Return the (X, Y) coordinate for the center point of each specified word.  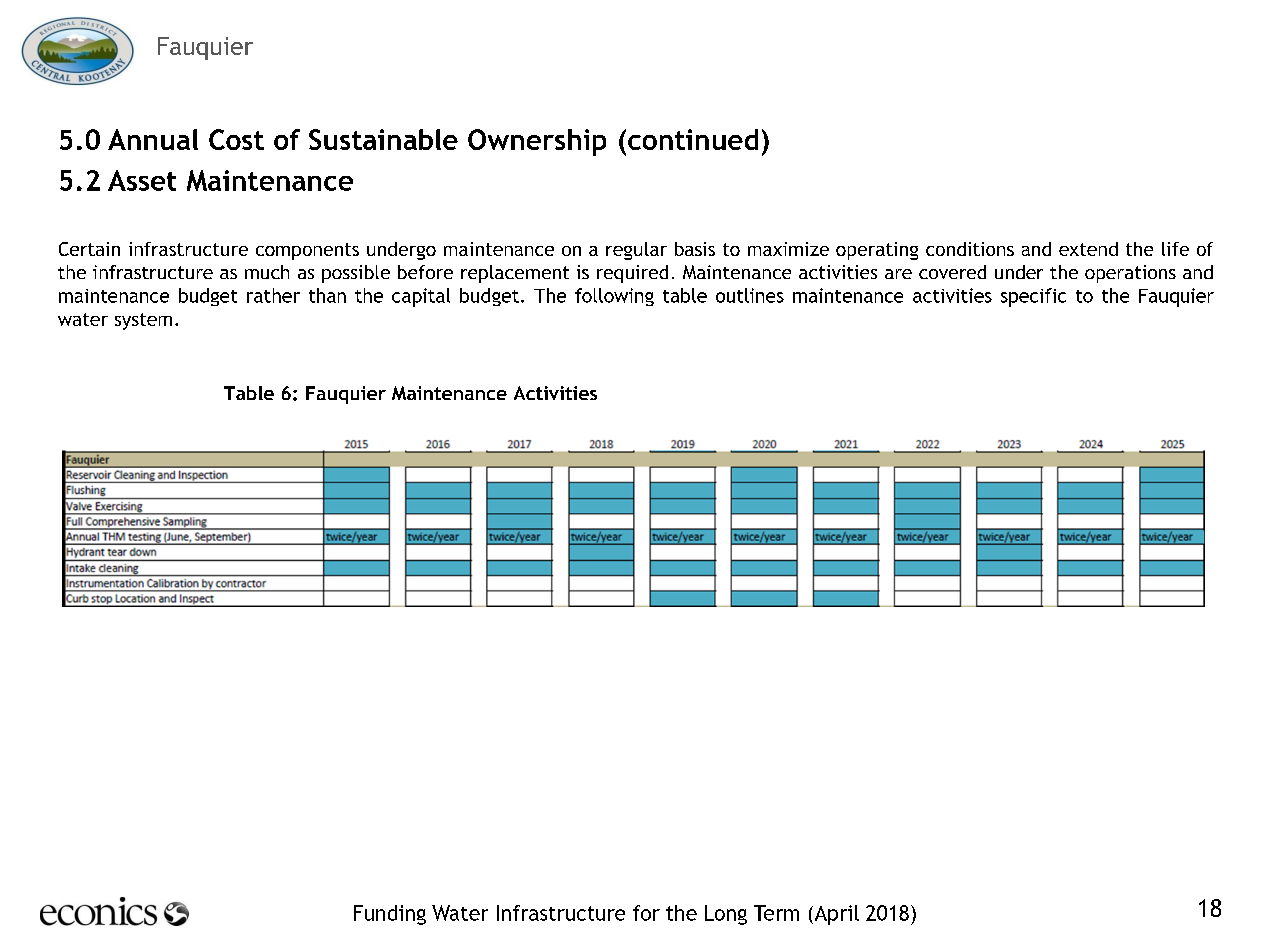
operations (1130, 274)
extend (1088, 249)
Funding (390, 915)
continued (693, 139)
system (143, 321)
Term (776, 913)
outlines (750, 295)
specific (1033, 297)
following (614, 297)
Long (726, 915)
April (835, 915)
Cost (236, 139)
